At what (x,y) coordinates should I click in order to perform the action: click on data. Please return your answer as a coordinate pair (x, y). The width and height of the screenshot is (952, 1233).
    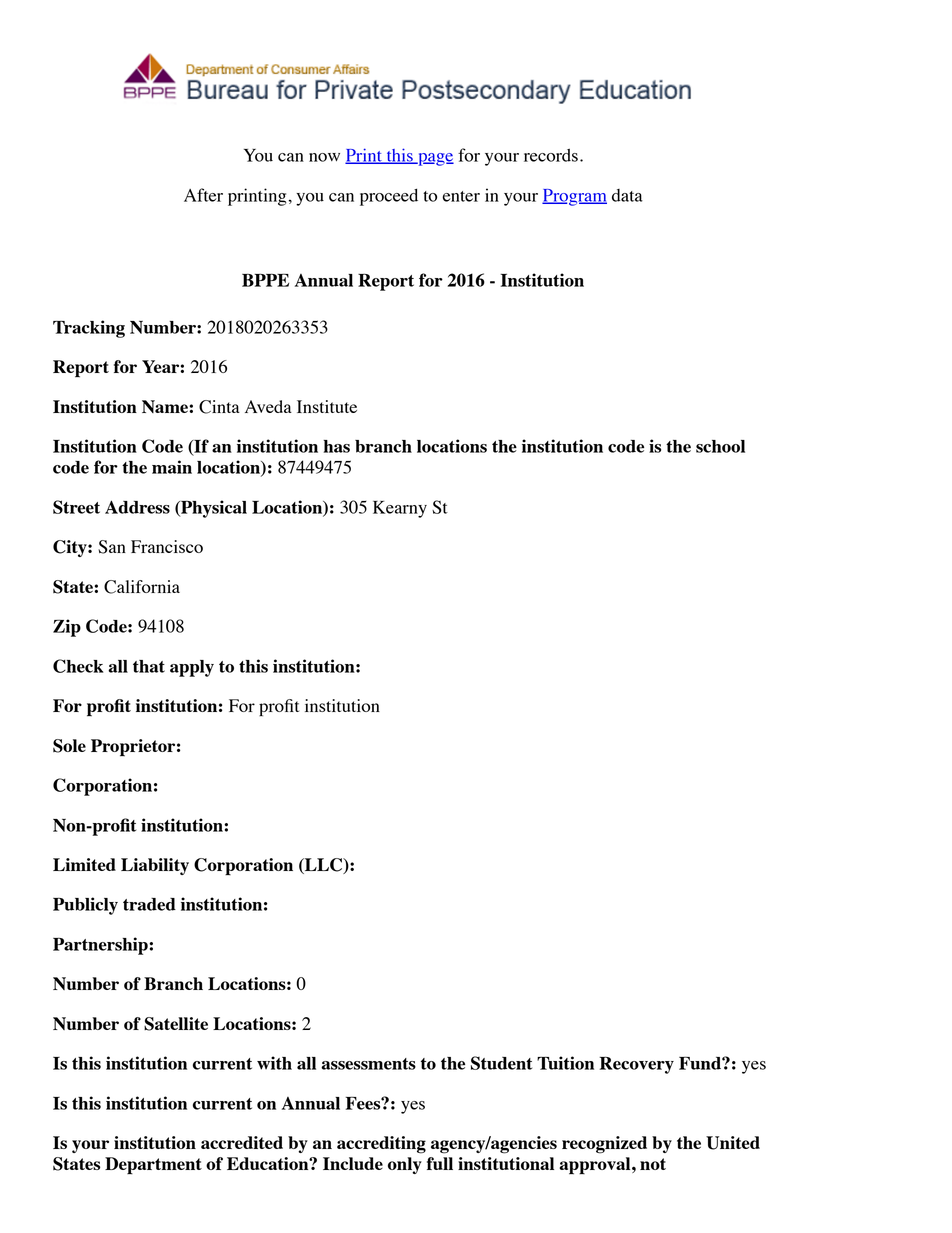
    Looking at the image, I should click on (627, 195).
